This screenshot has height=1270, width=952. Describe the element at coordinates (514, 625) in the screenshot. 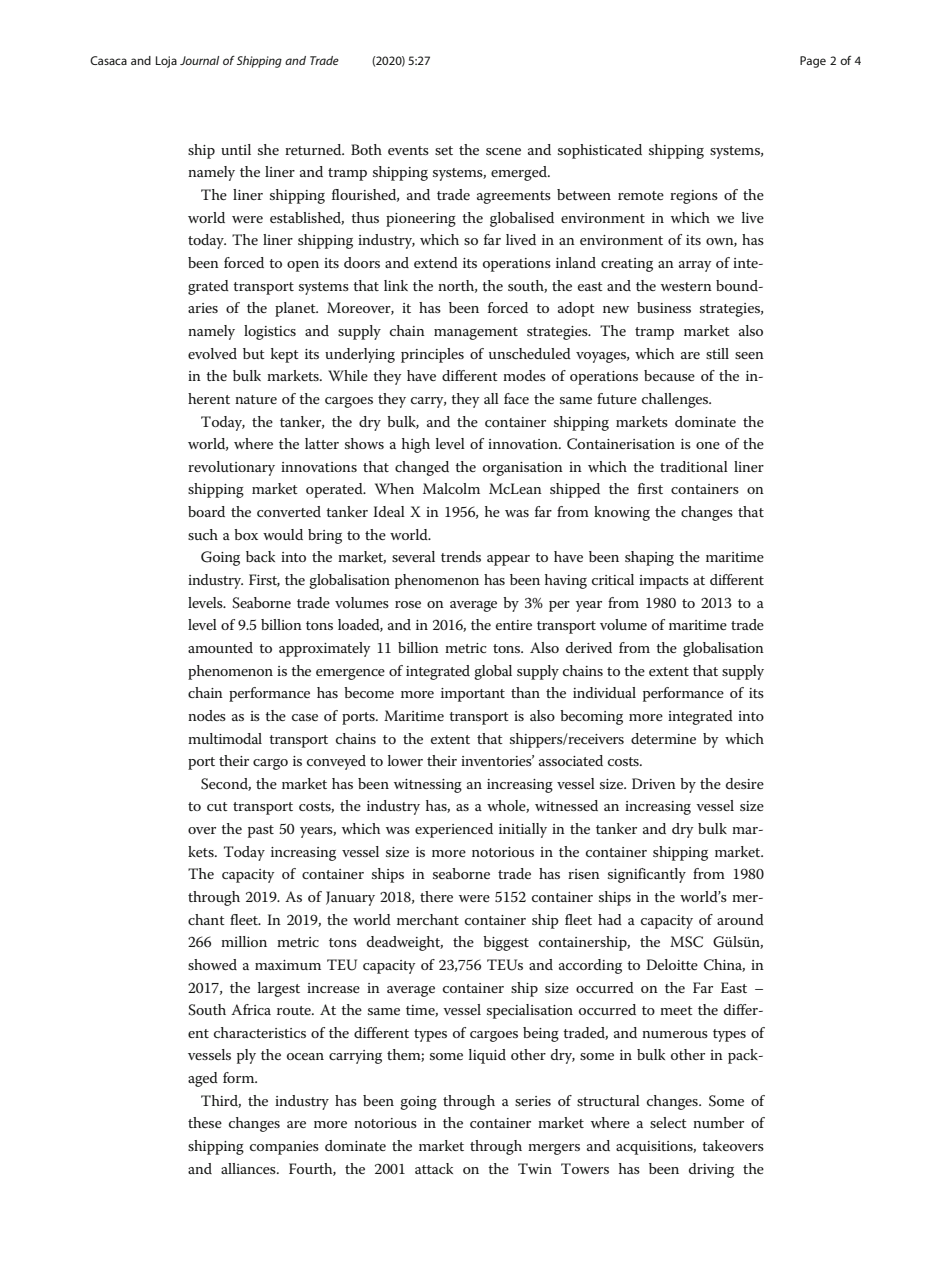

I see `entire` at that location.
